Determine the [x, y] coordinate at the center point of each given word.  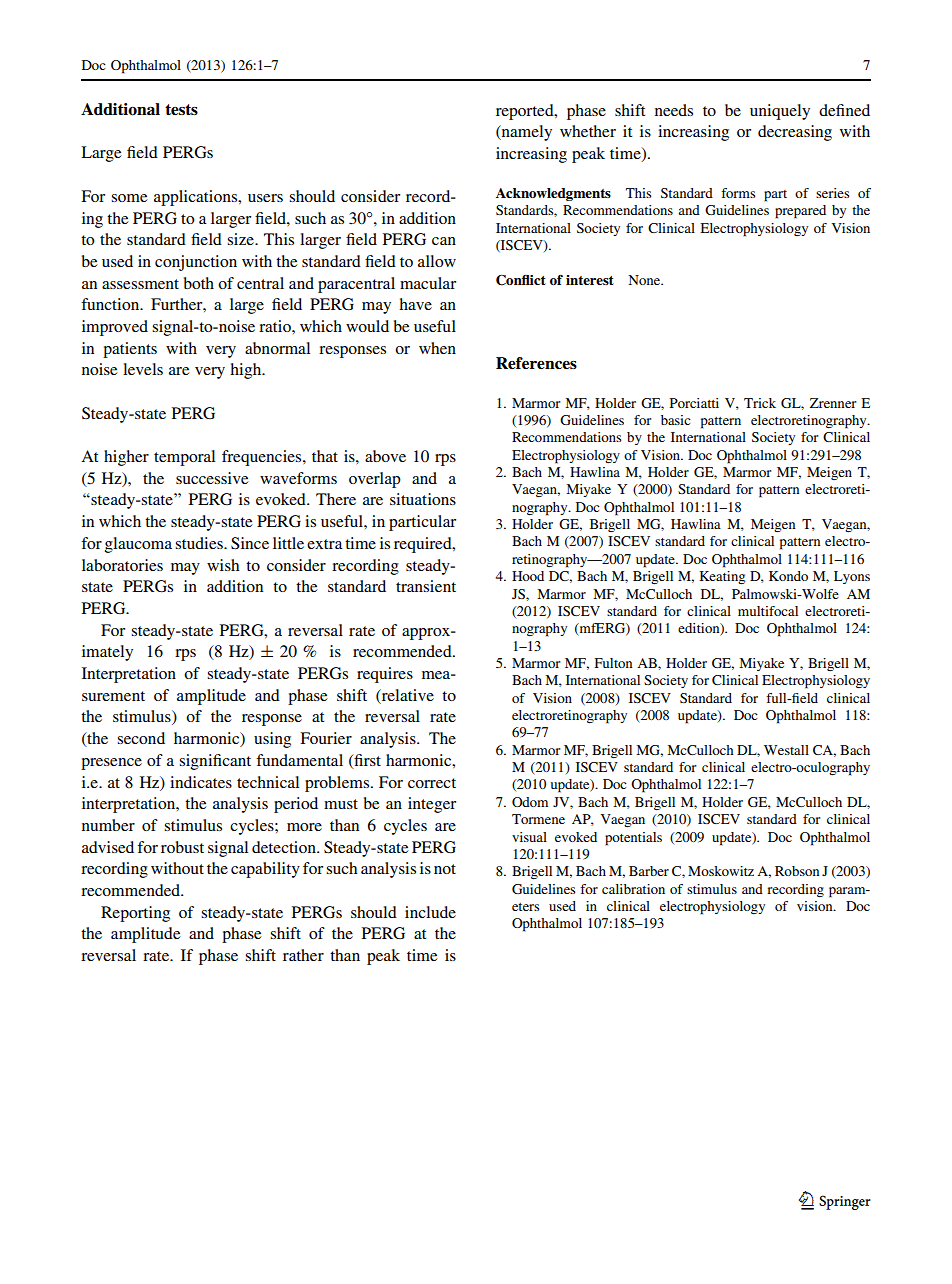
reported [526, 112]
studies [200, 543]
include [430, 912]
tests [181, 109]
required [424, 545]
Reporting [135, 914]
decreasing [795, 133]
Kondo [788, 576]
